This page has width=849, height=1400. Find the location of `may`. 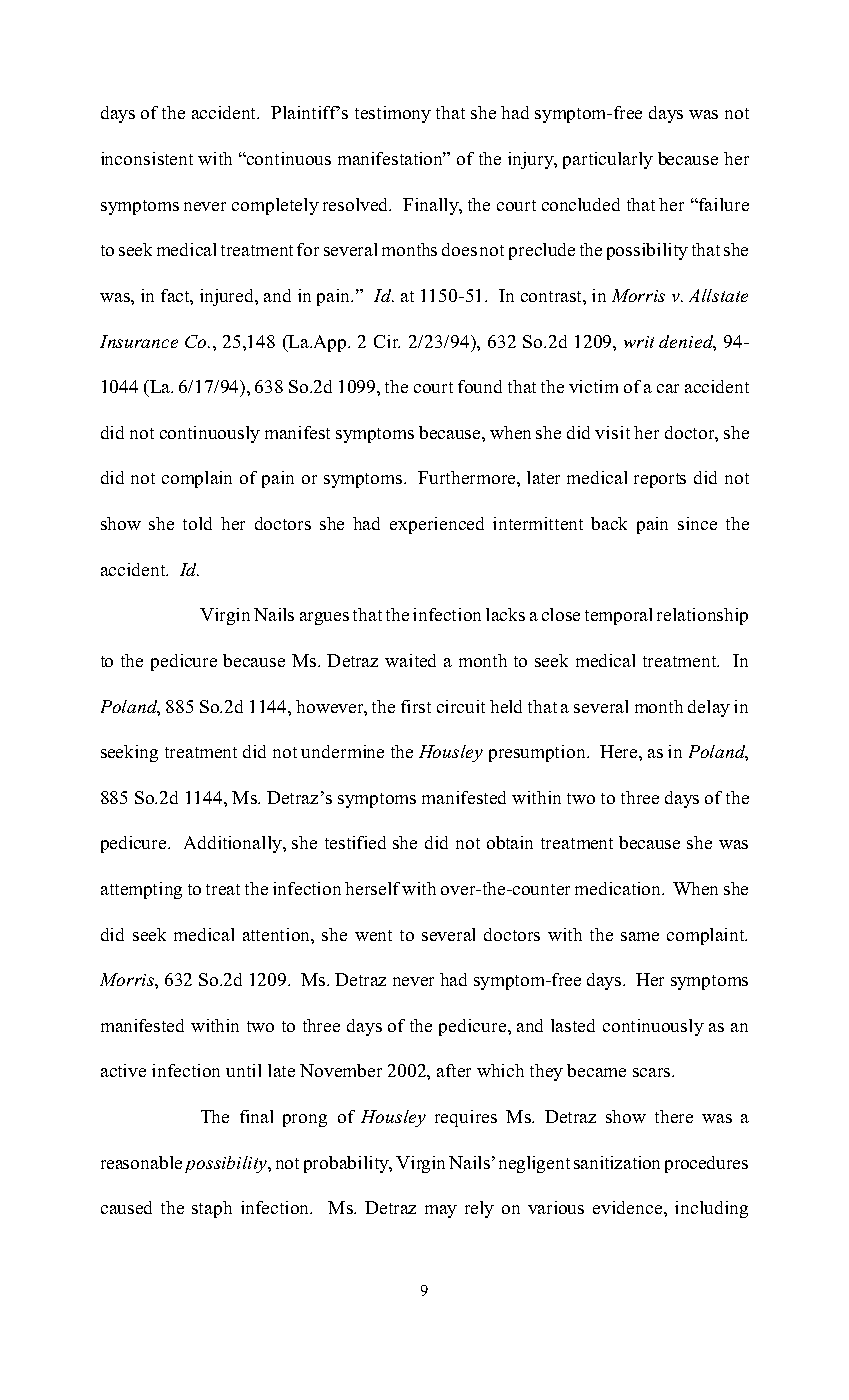

may is located at coordinates (441, 1211).
